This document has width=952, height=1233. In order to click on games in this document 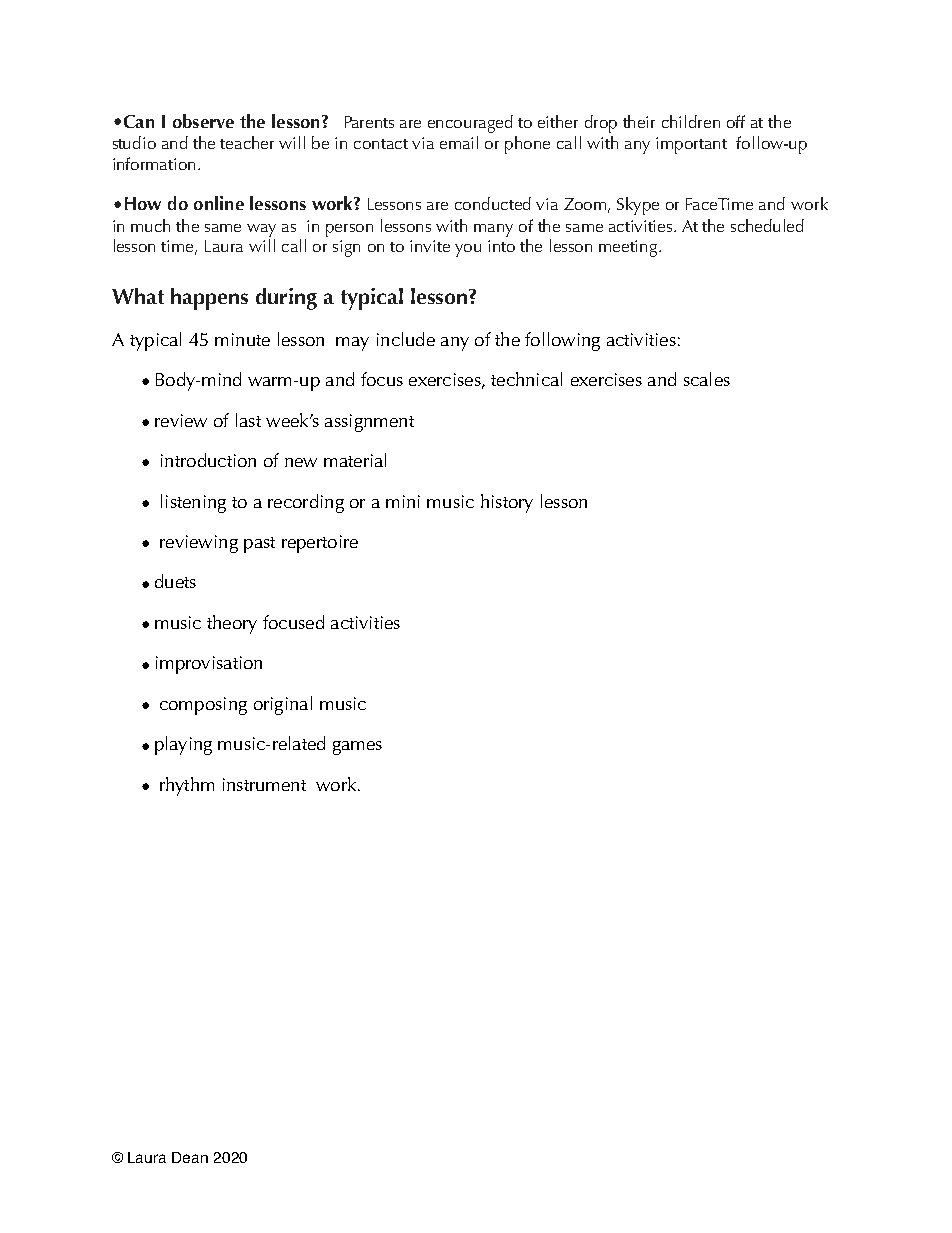, I will do `click(357, 748)`.
